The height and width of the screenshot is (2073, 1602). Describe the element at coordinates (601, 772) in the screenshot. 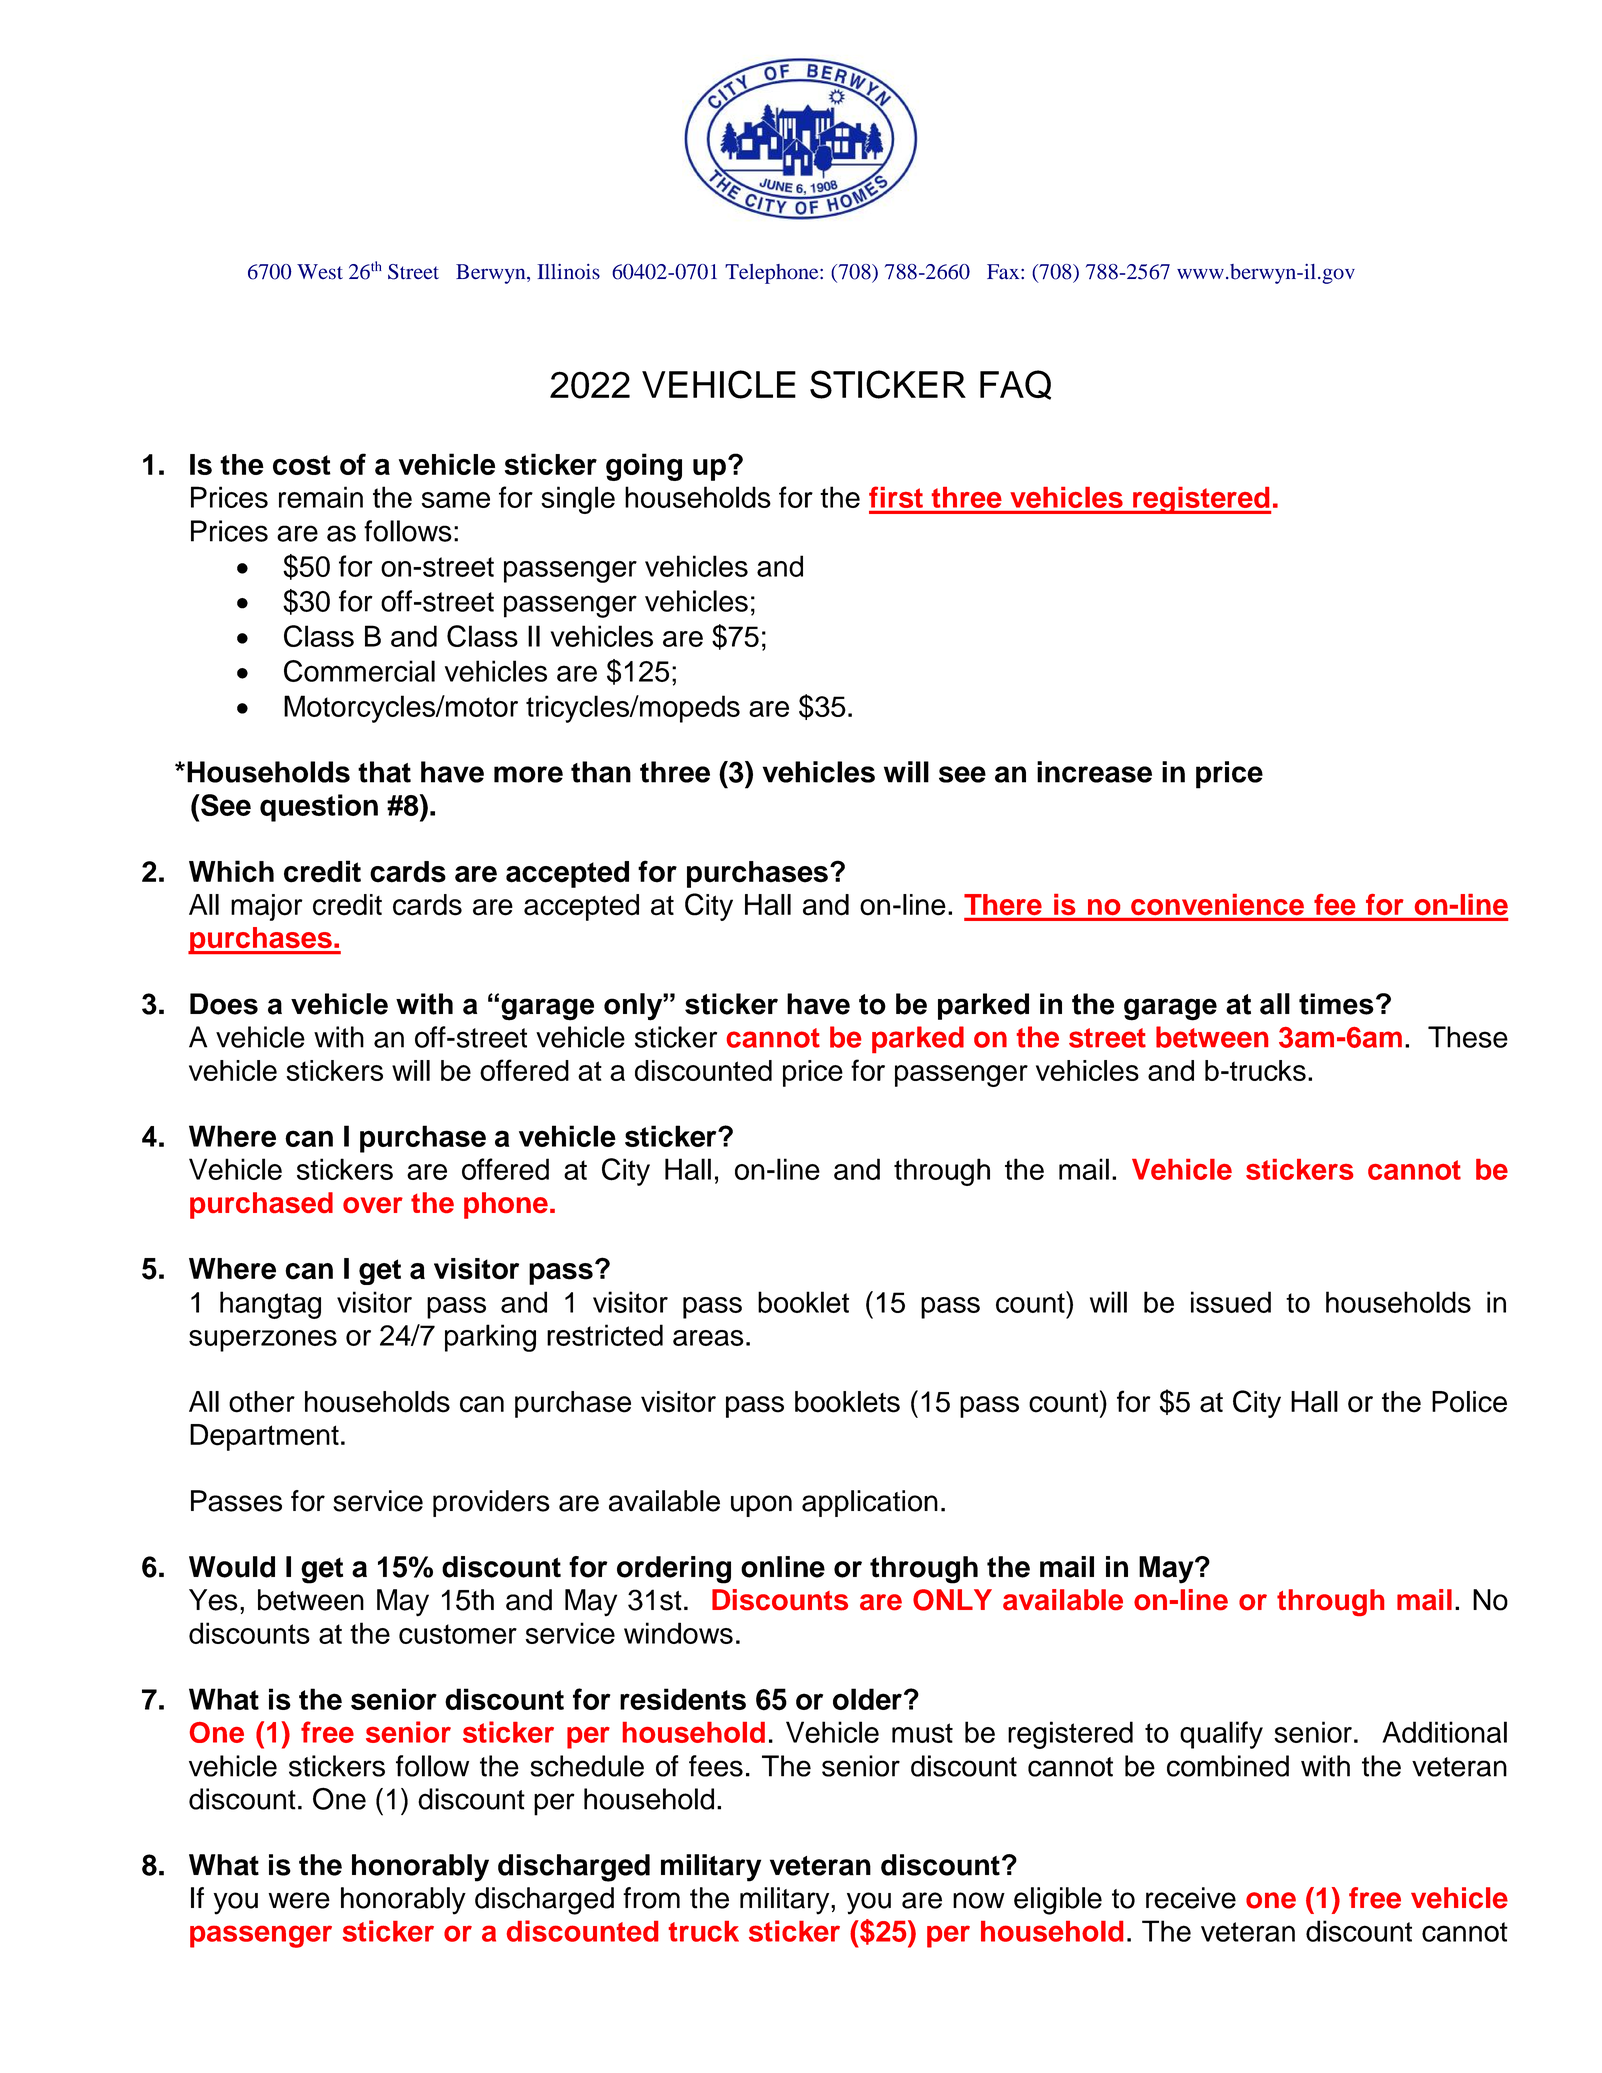

I see `than` at that location.
